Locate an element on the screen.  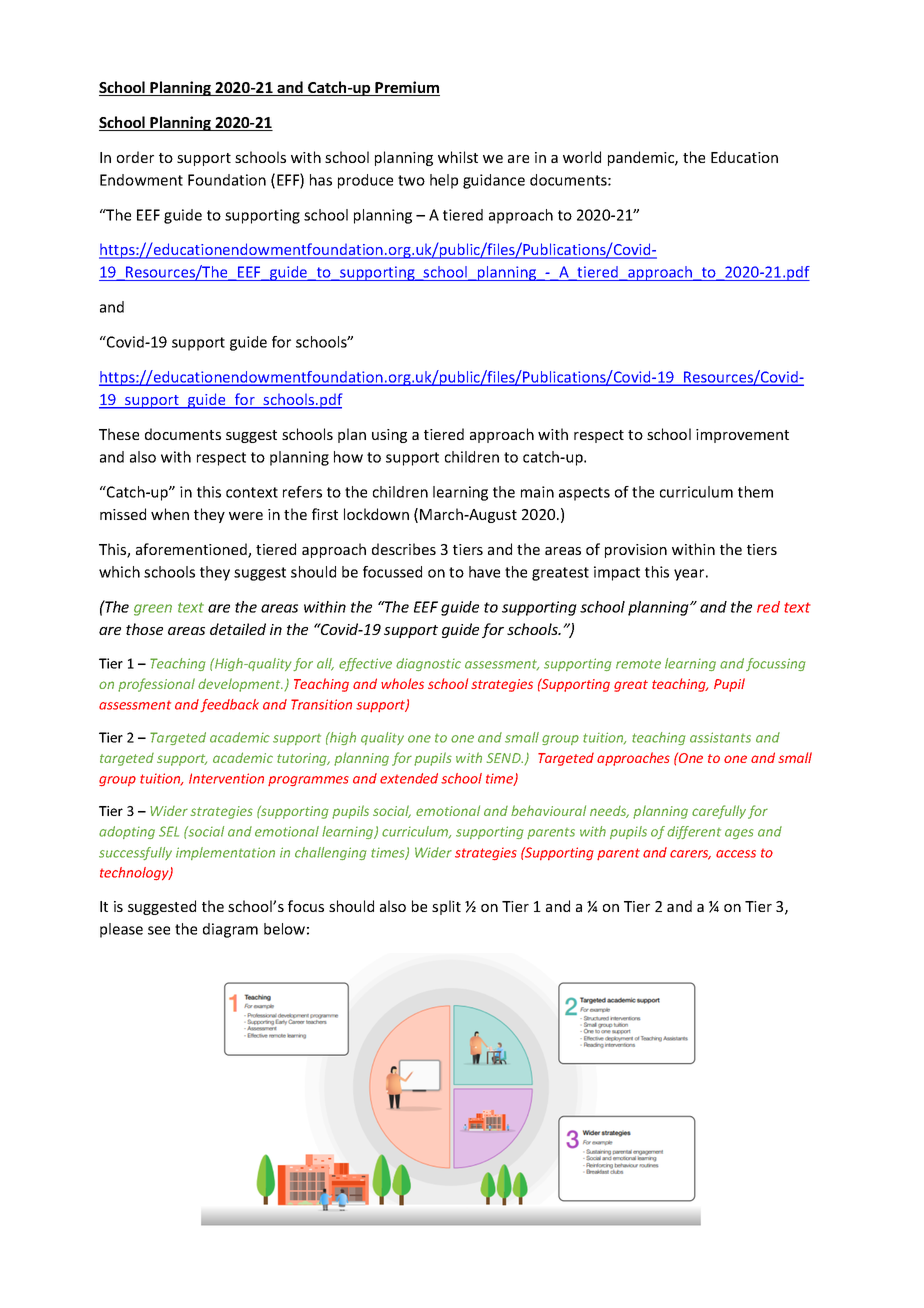
world is located at coordinates (582, 157).
